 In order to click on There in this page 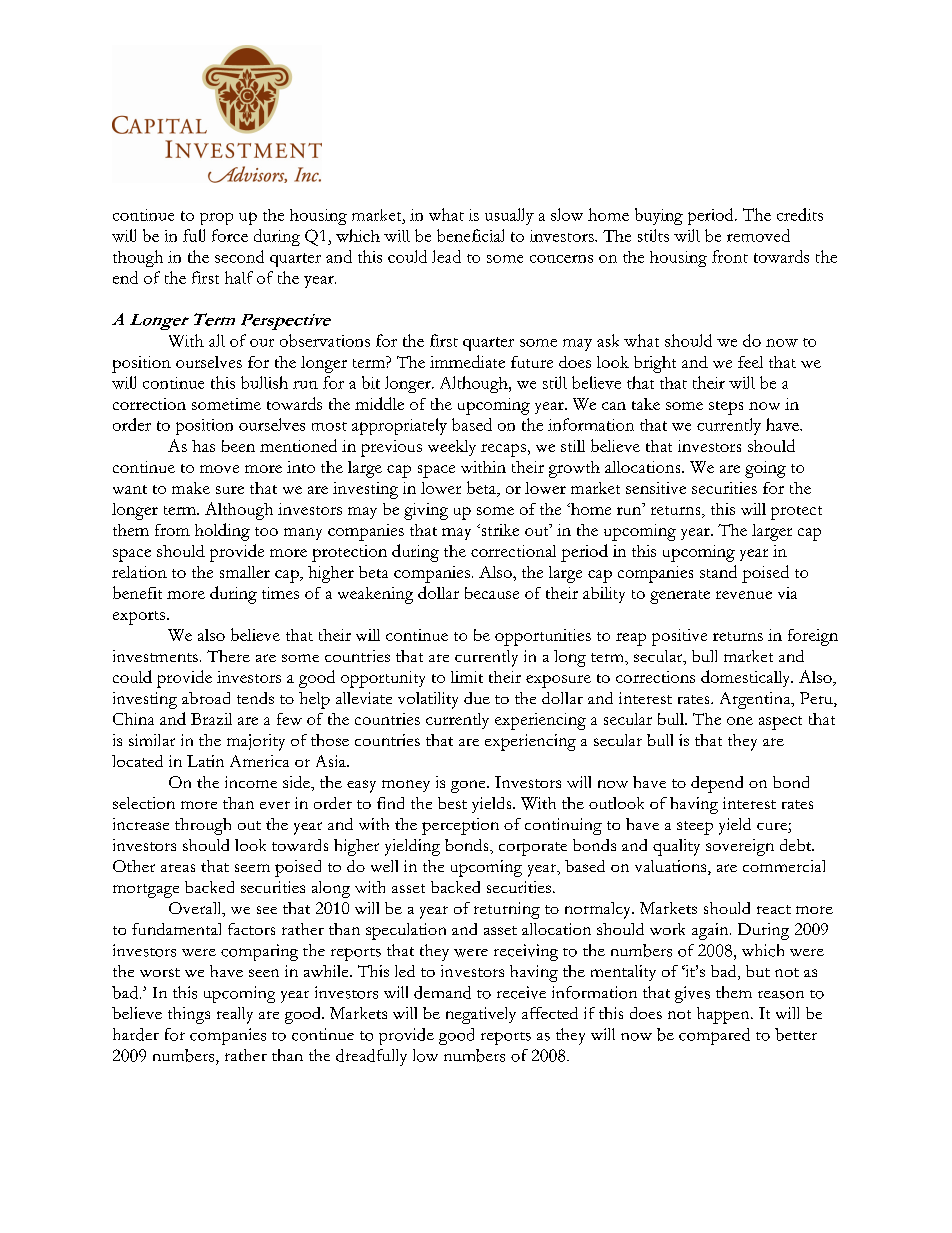, I will do `click(228, 656)`.
